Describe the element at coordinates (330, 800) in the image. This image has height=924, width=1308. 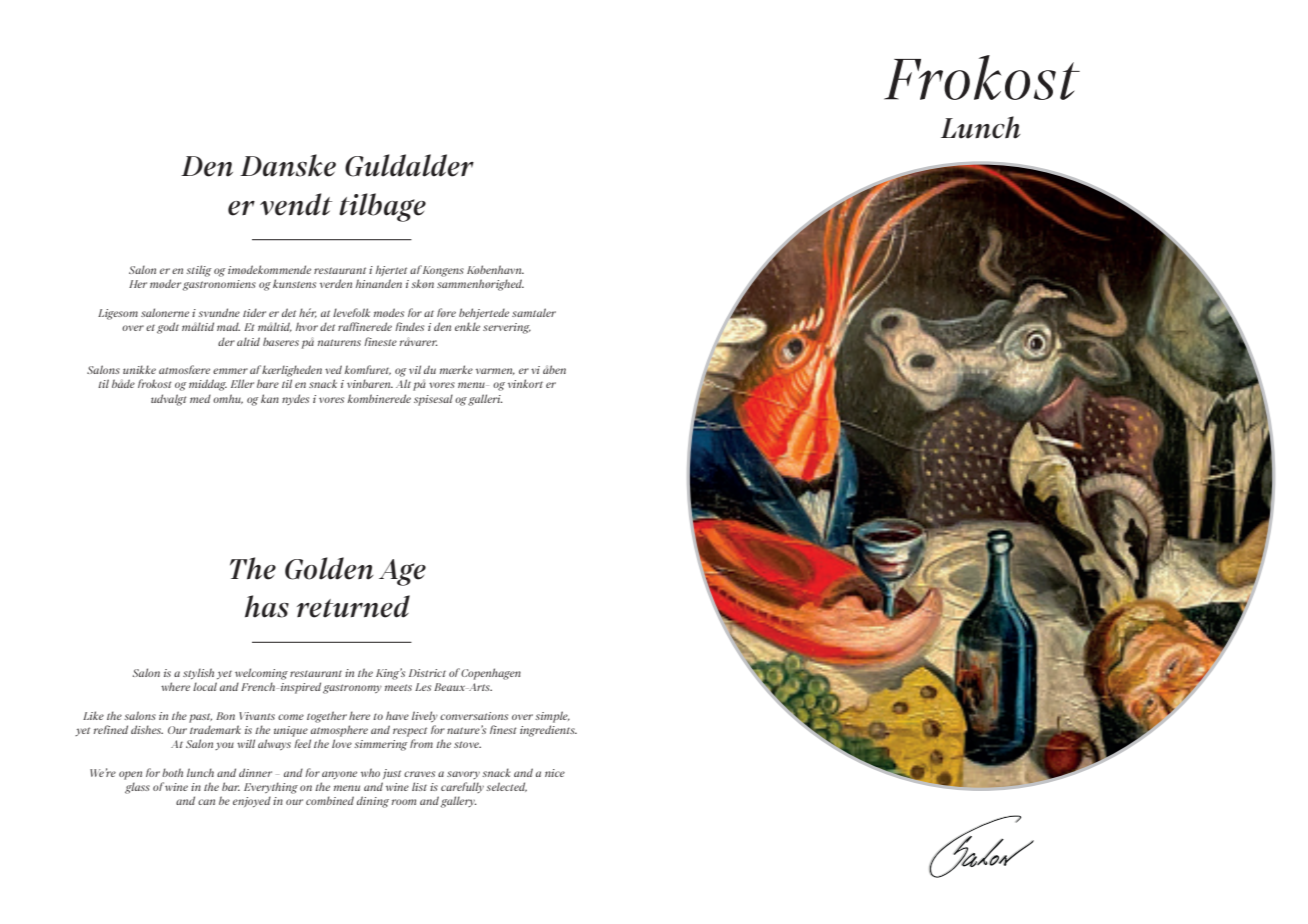
I see `combined` at that location.
